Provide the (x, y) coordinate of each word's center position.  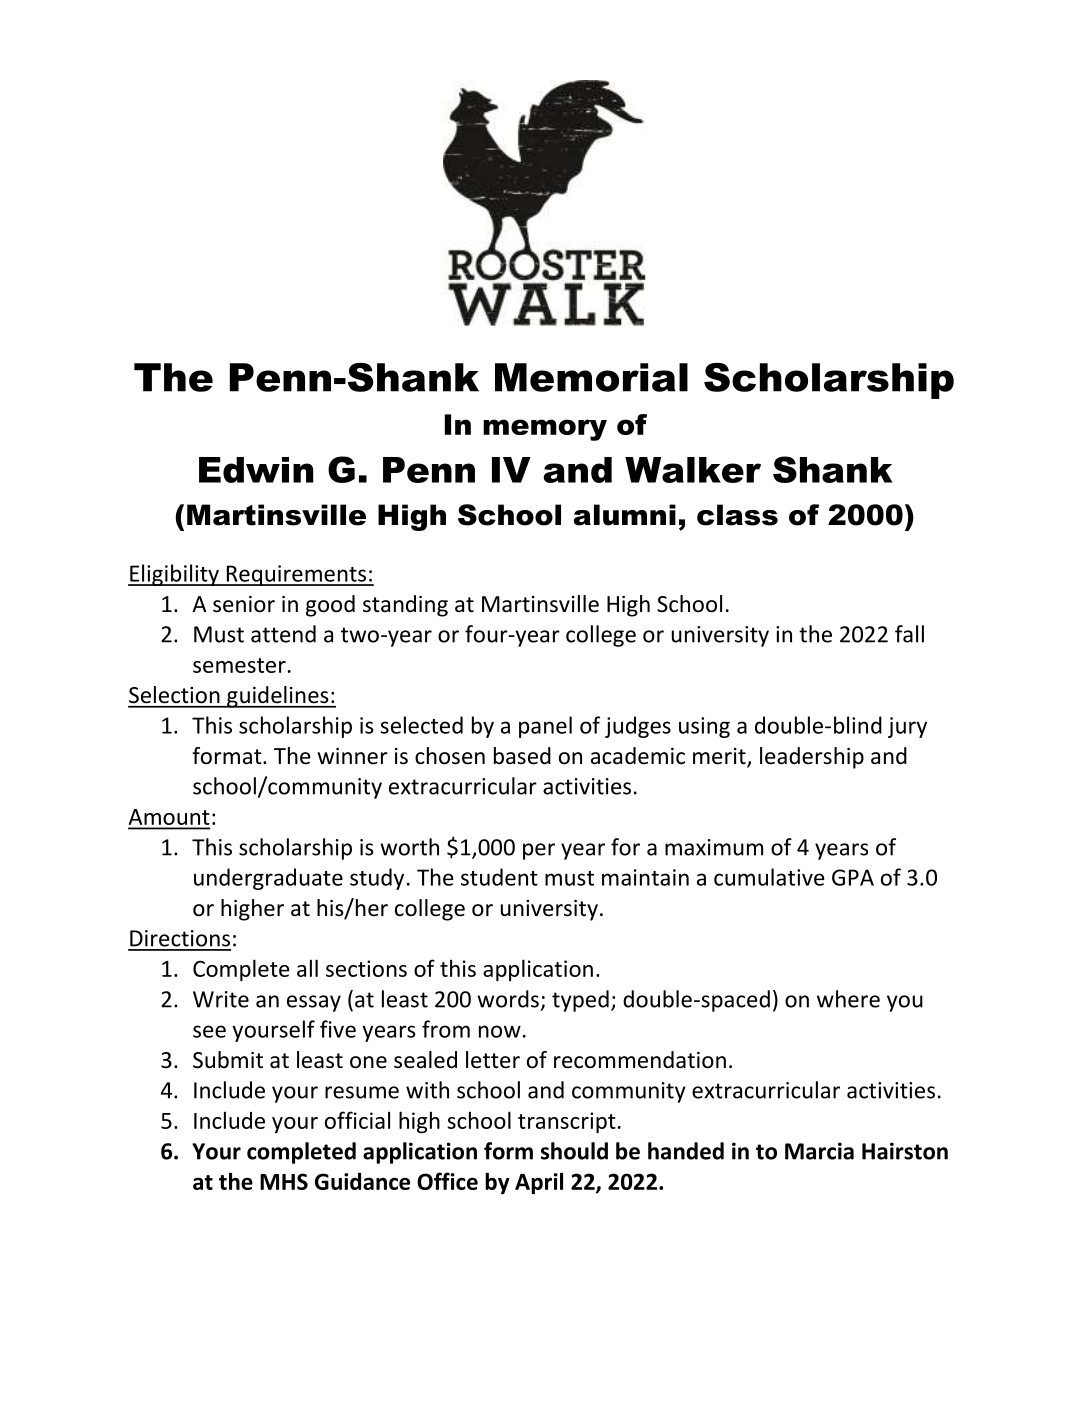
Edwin (256, 470)
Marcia (819, 1151)
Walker (693, 470)
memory (545, 430)
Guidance (362, 1181)
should (574, 1151)
